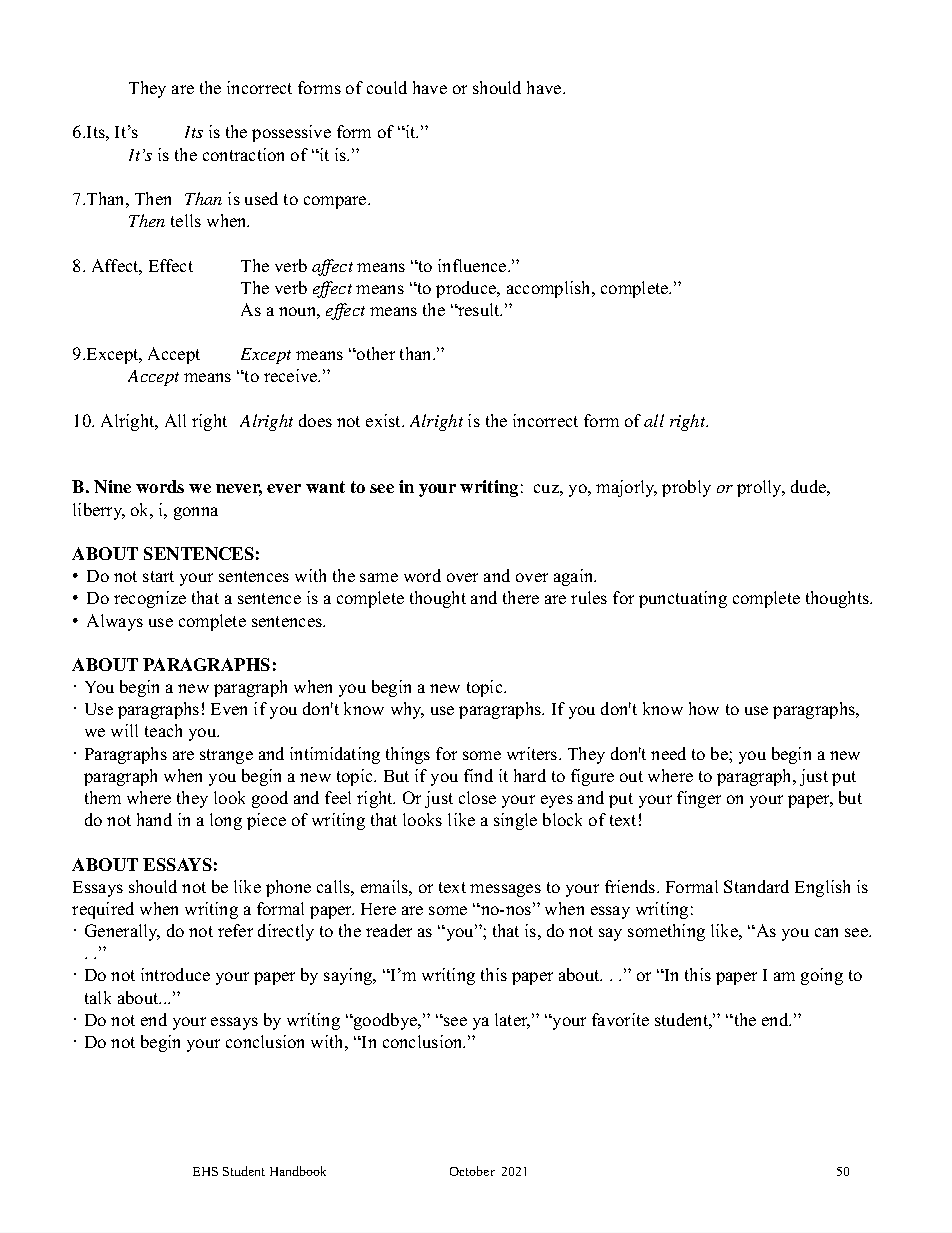 The width and height of the page is (952, 1233). I want to click on contraction, so click(243, 154).
